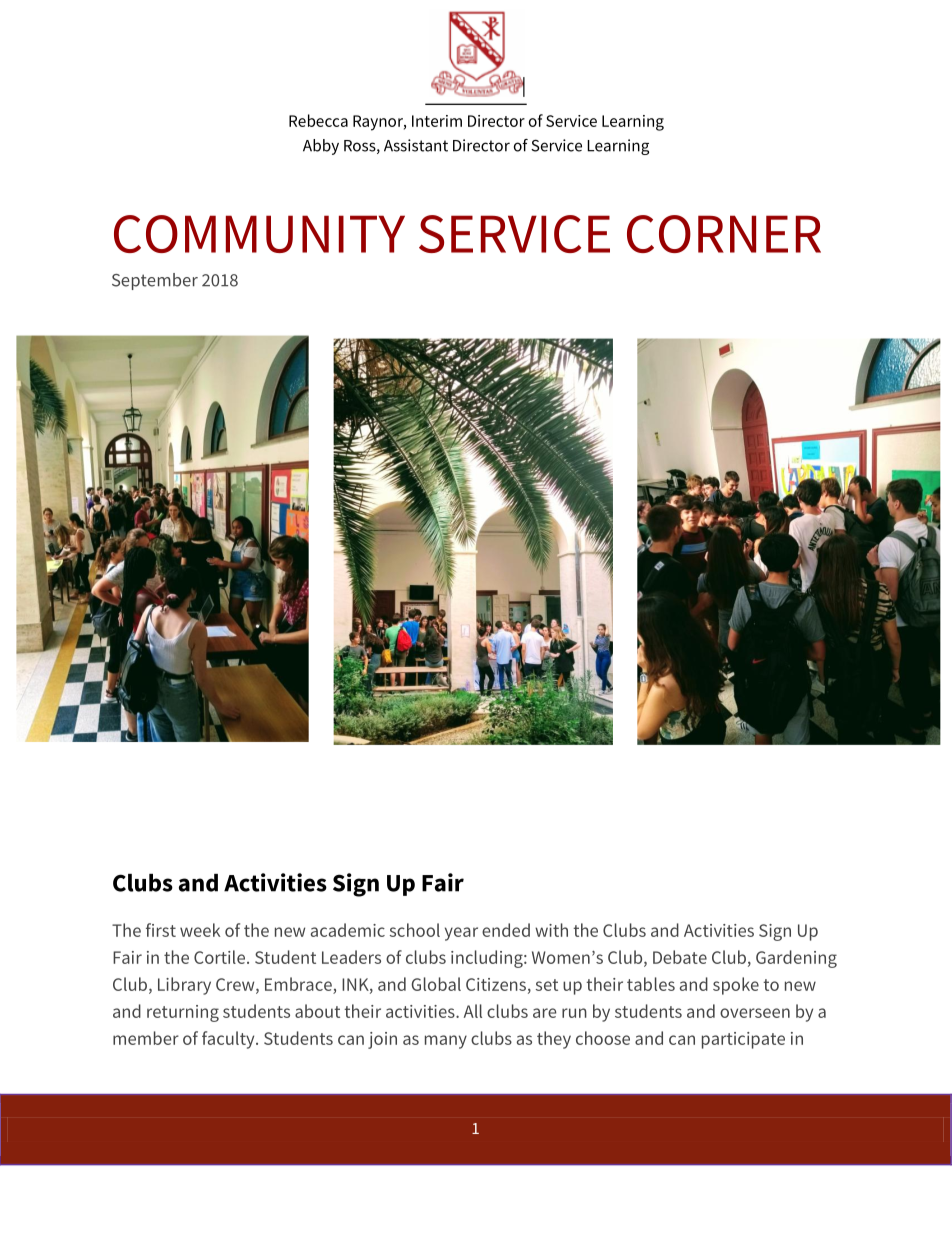 The height and width of the image is (1233, 952). Describe the element at coordinates (506, 930) in the image. I see `ended` at that location.
